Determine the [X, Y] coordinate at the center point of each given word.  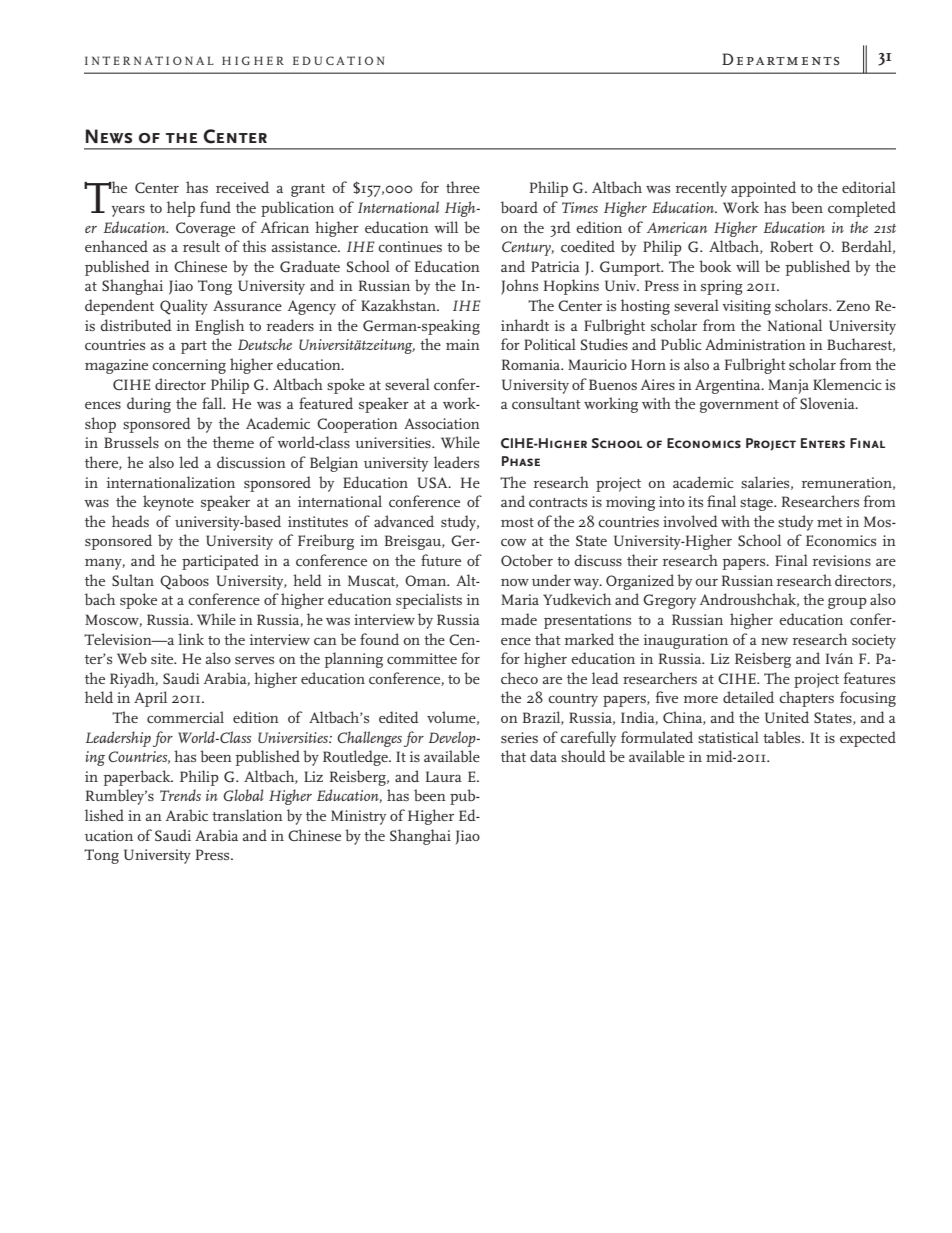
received [242, 187]
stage [757, 504]
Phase [521, 461]
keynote [168, 503]
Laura [444, 776]
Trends [180, 795]
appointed [763, 189]
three [463, 187]
